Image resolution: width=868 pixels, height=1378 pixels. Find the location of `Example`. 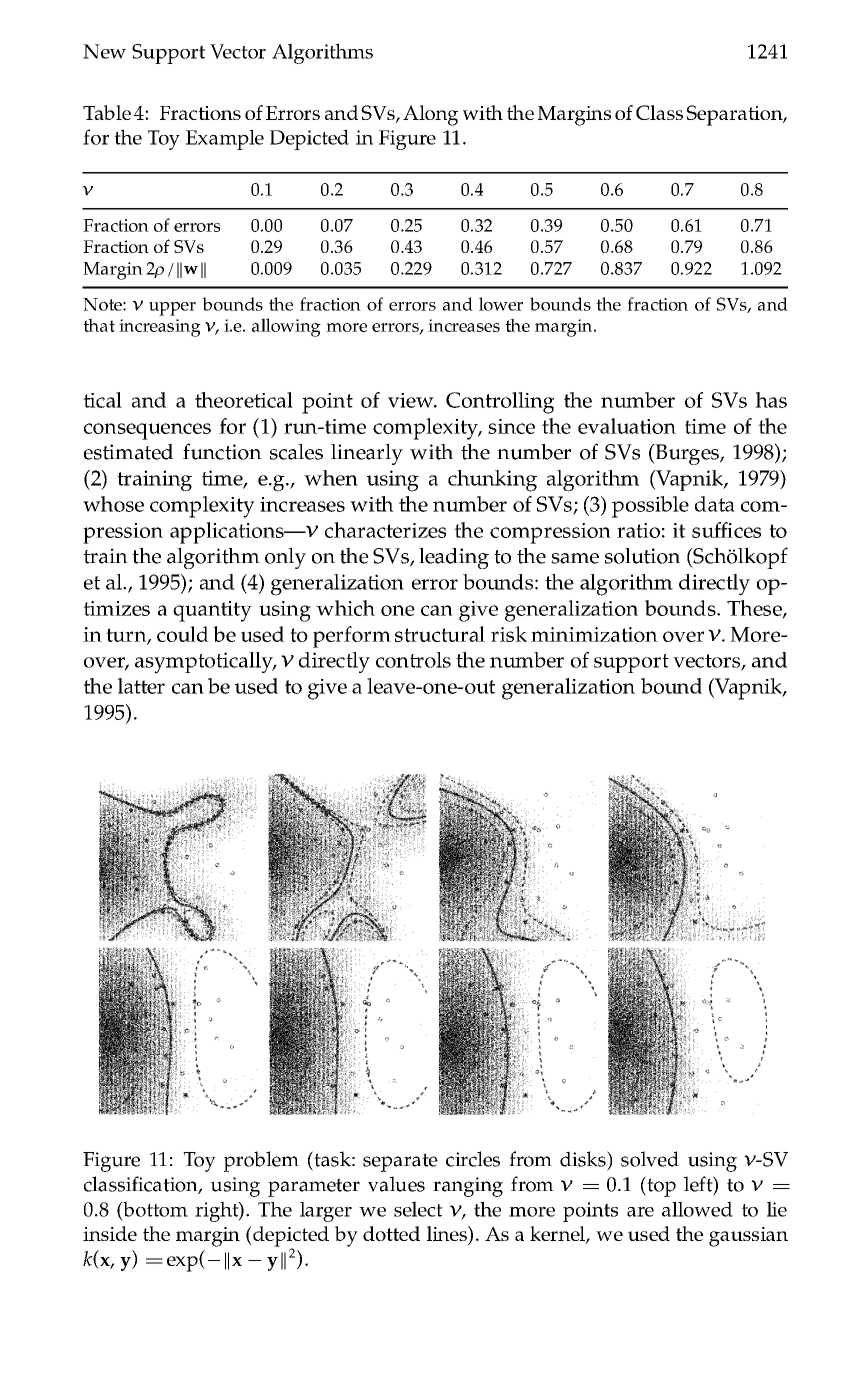

Example is located at coordinates (225, 139).
